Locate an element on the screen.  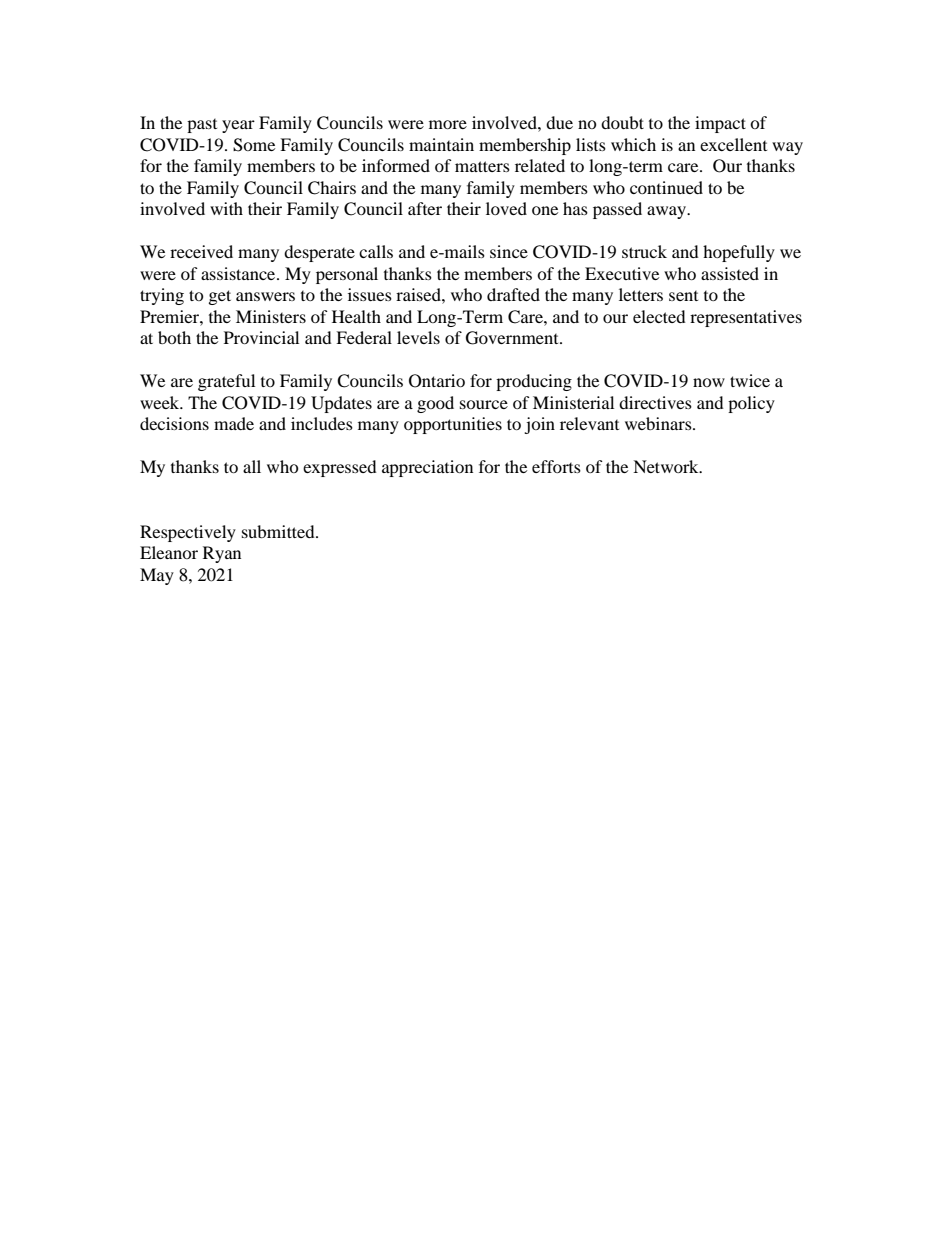
Network is located at coordinates (667, 466).
